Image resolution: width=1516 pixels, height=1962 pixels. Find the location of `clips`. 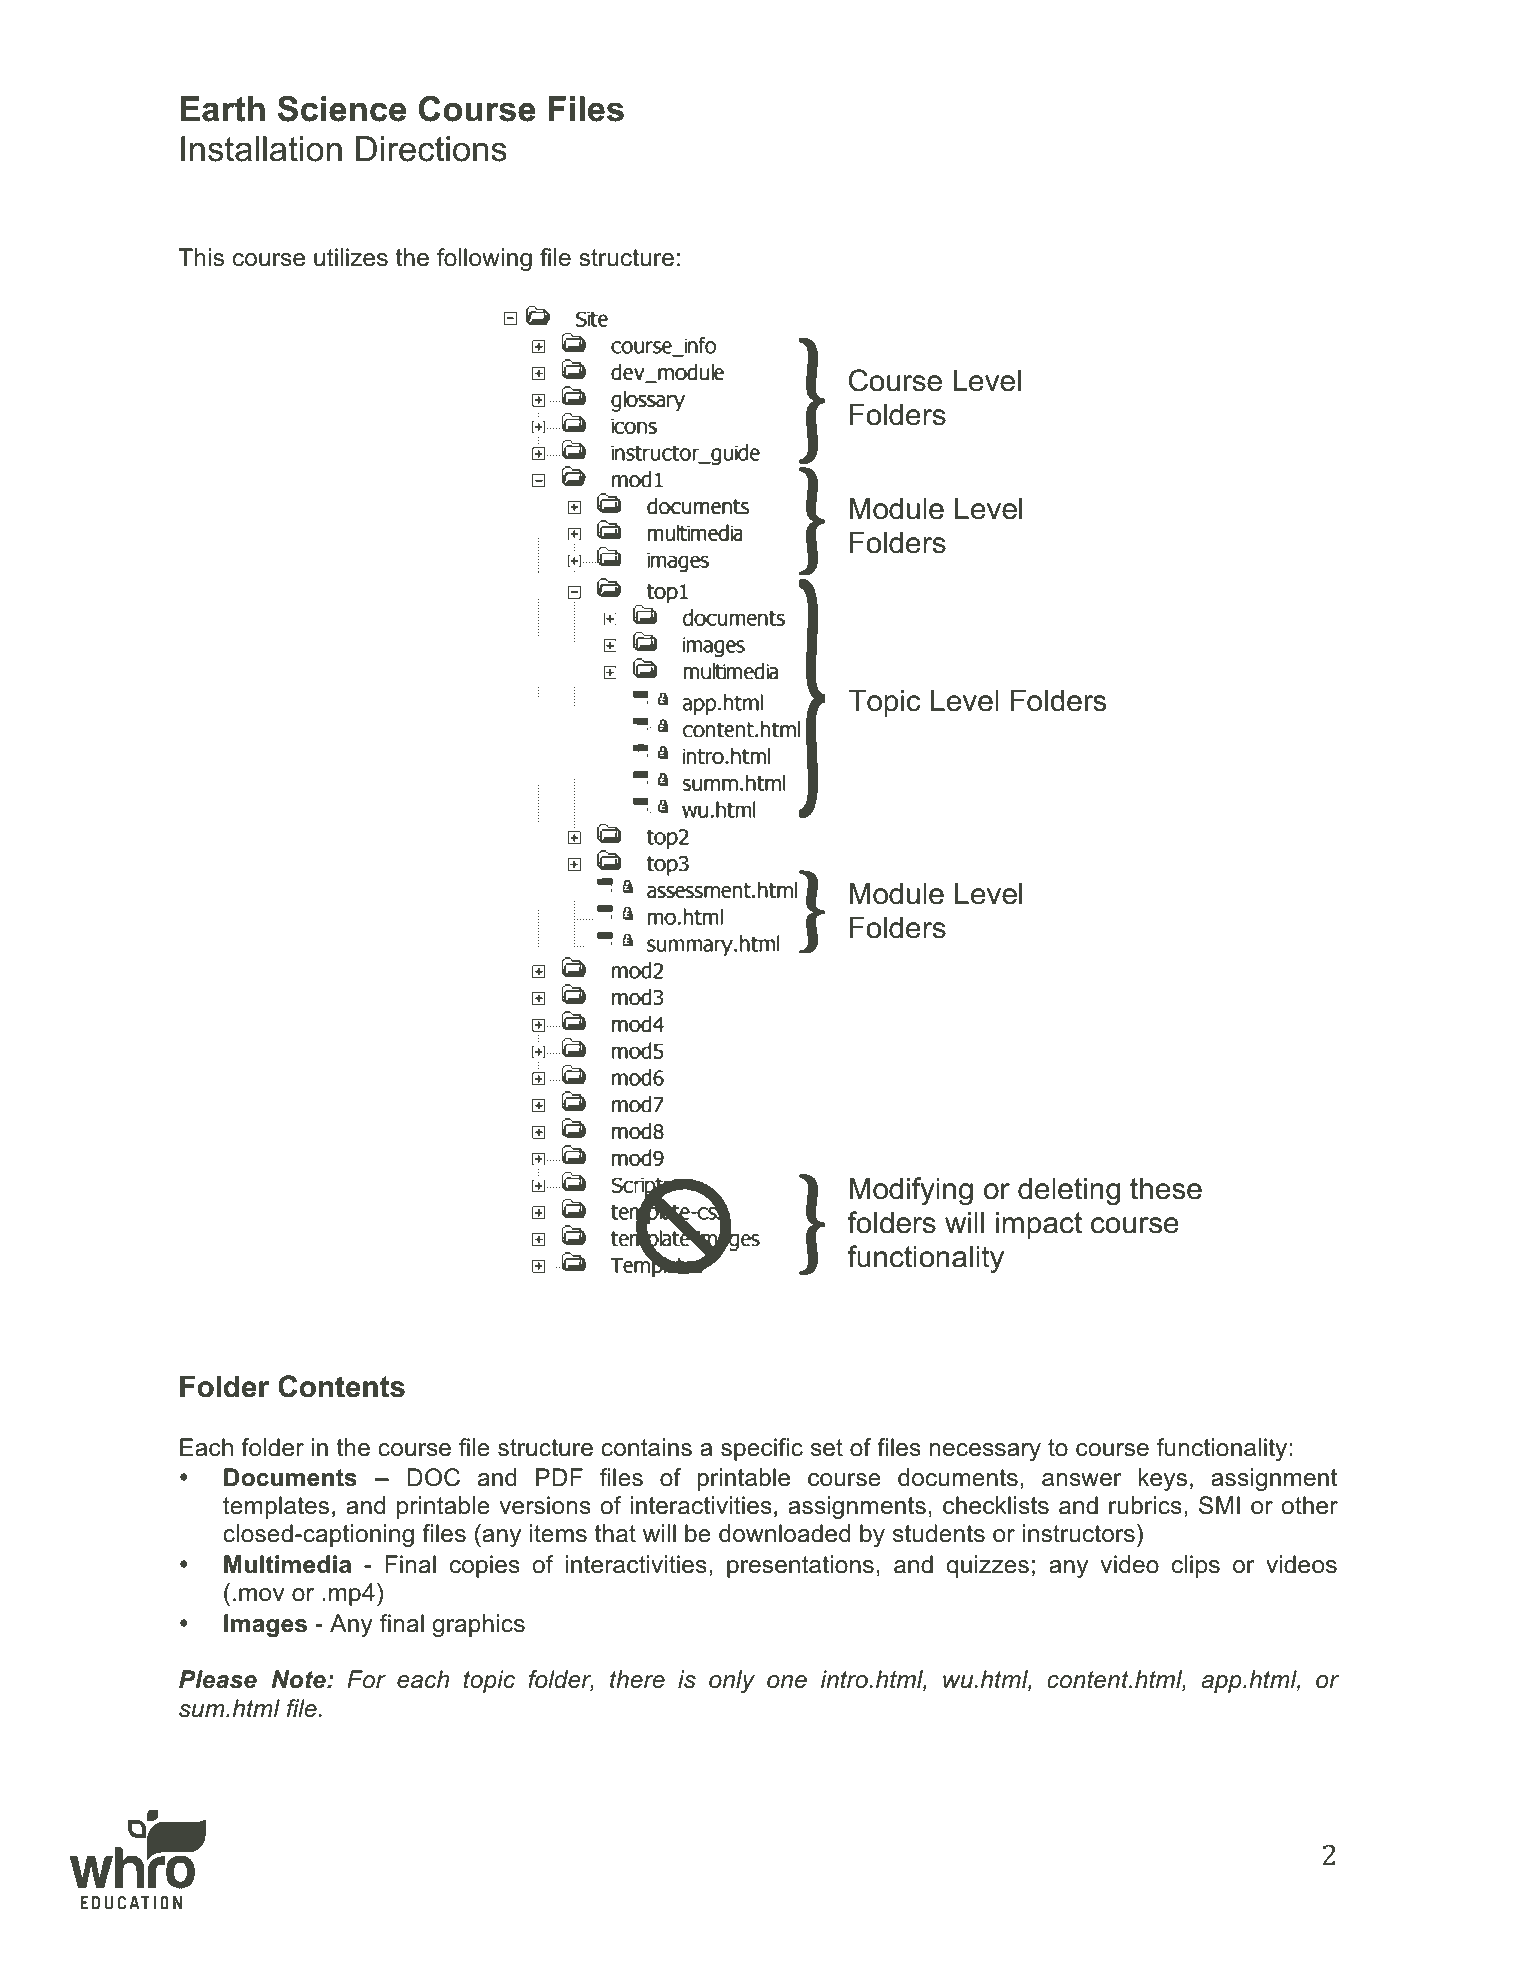

clips is located at coordinates (1196, 1566).
